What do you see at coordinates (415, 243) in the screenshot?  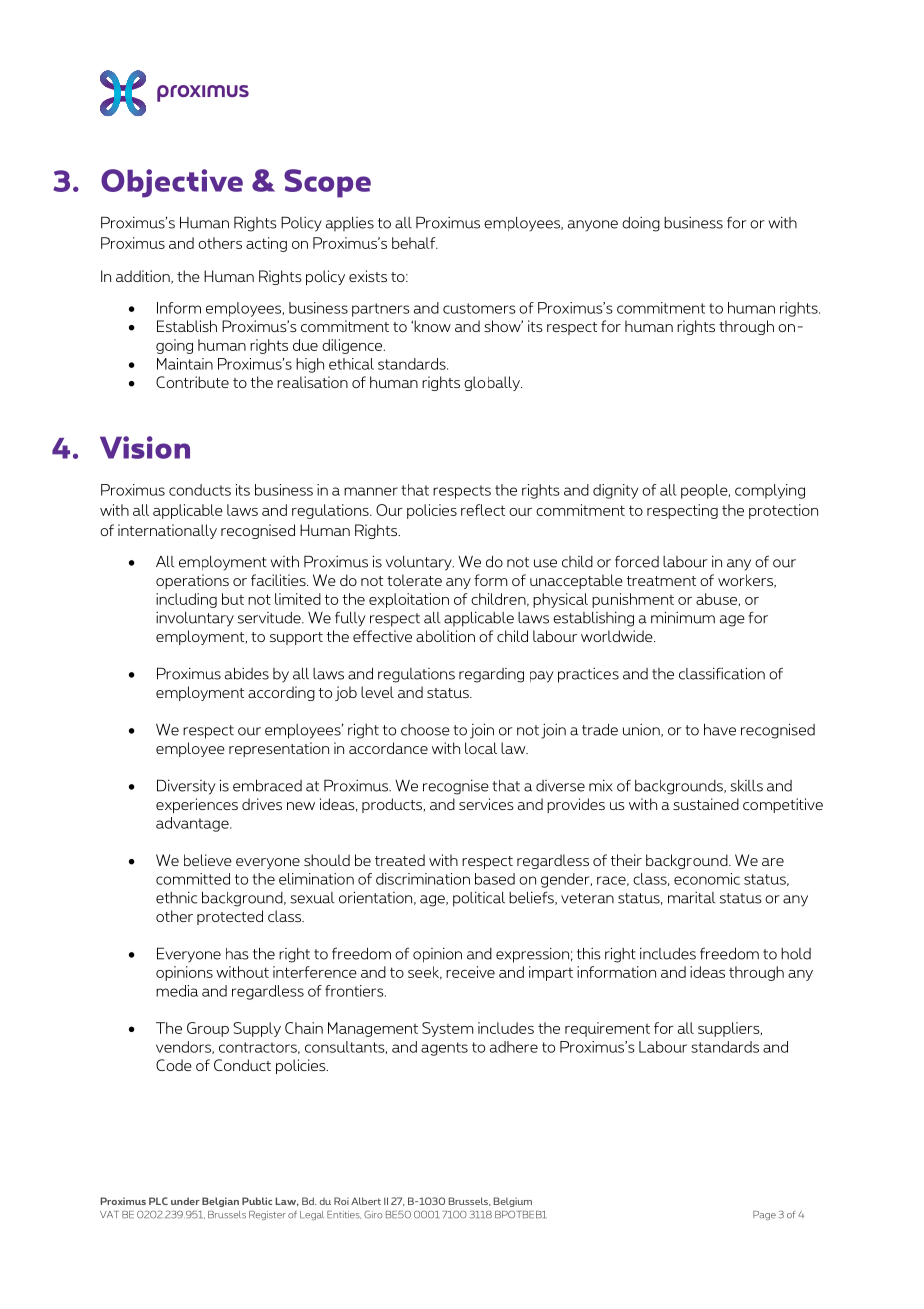 I see `behalf` at bounding box center [415, 243].
